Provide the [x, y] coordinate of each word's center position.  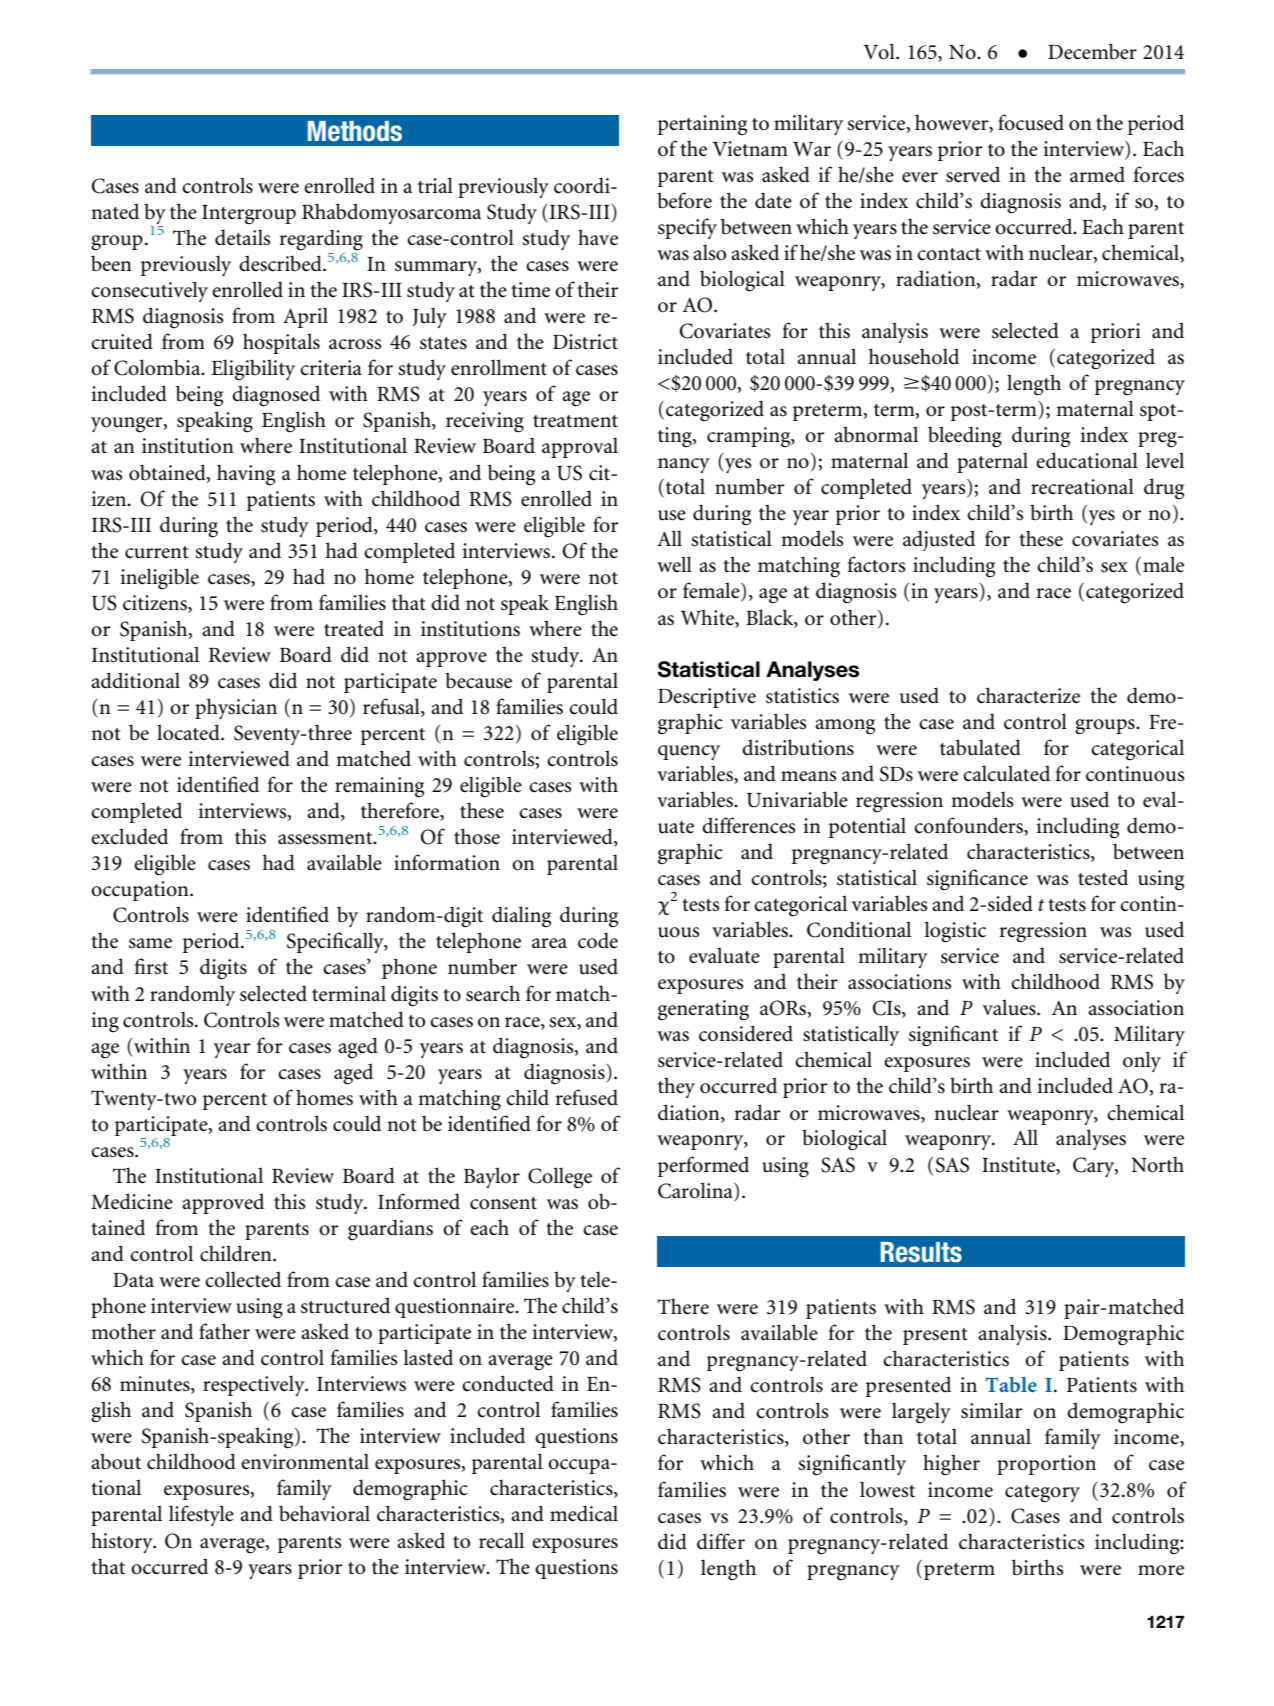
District [585, 342]
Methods [355, 131]
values [1010, 1007]
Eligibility [253, 370]
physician [236, 708]
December [1092, 51]
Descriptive [707, 698]
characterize [1028, 695]
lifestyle [201, 1515]
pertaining [702, 125]
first [151, 966]
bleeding [965, 437]
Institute [1020, 1165]
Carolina [696, 1190]
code [598, 940]
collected [243, 1279]
